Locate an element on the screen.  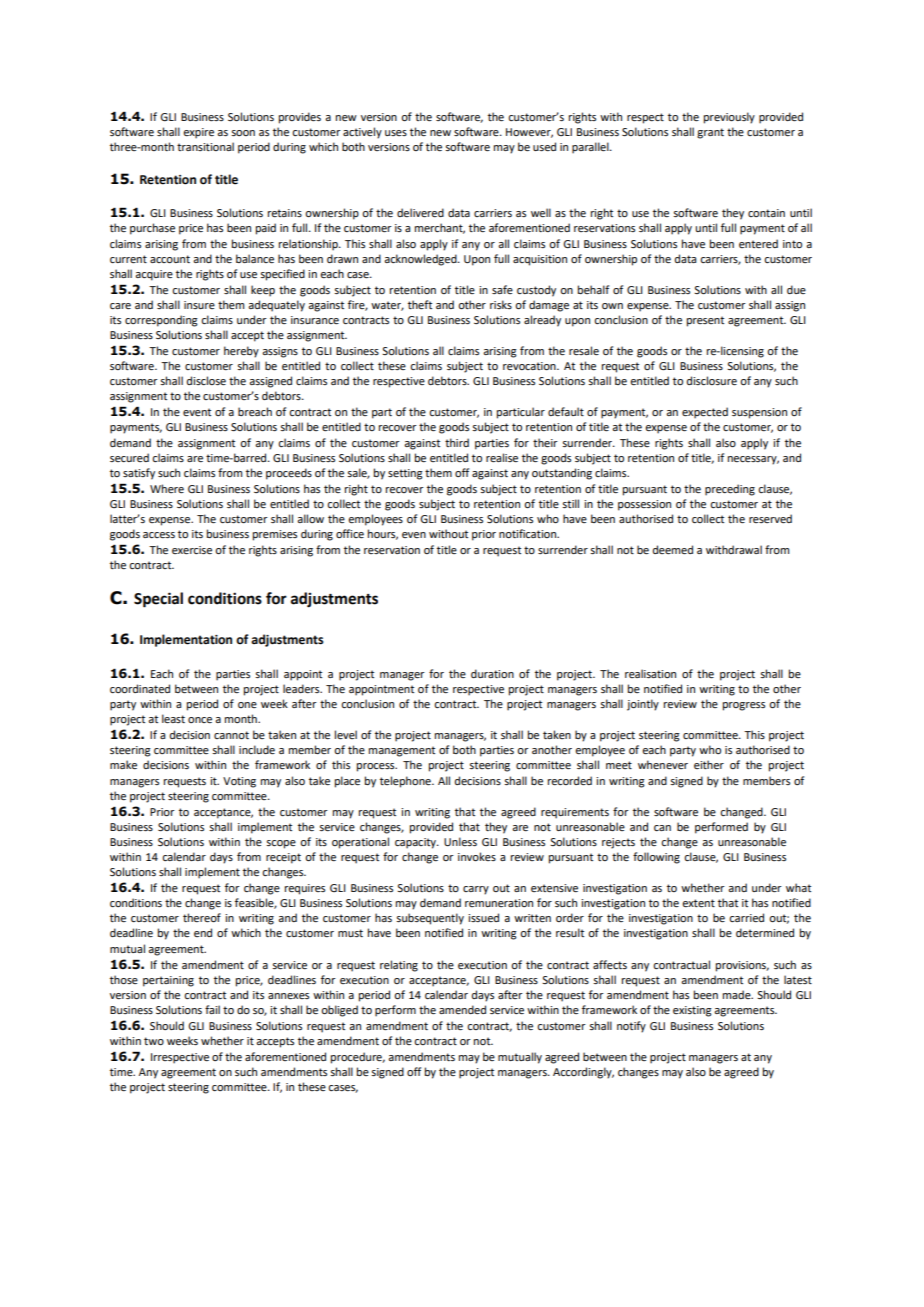
either is located at coordinates (709, 764).
